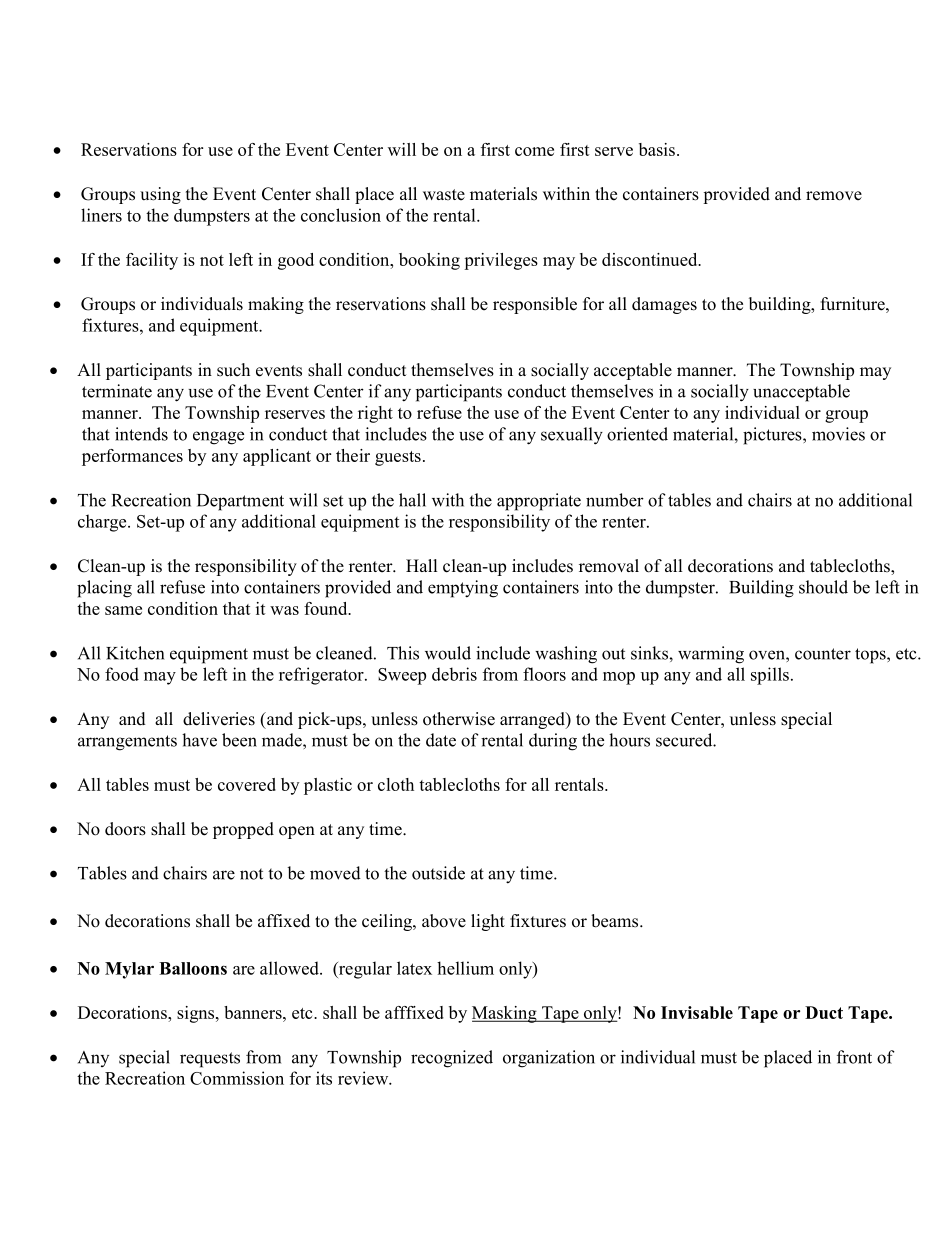 This screenshot has height=1233, width=952. Describe the element at coordinates (444, 195) in the screenshot. I see `waste` at that location.
